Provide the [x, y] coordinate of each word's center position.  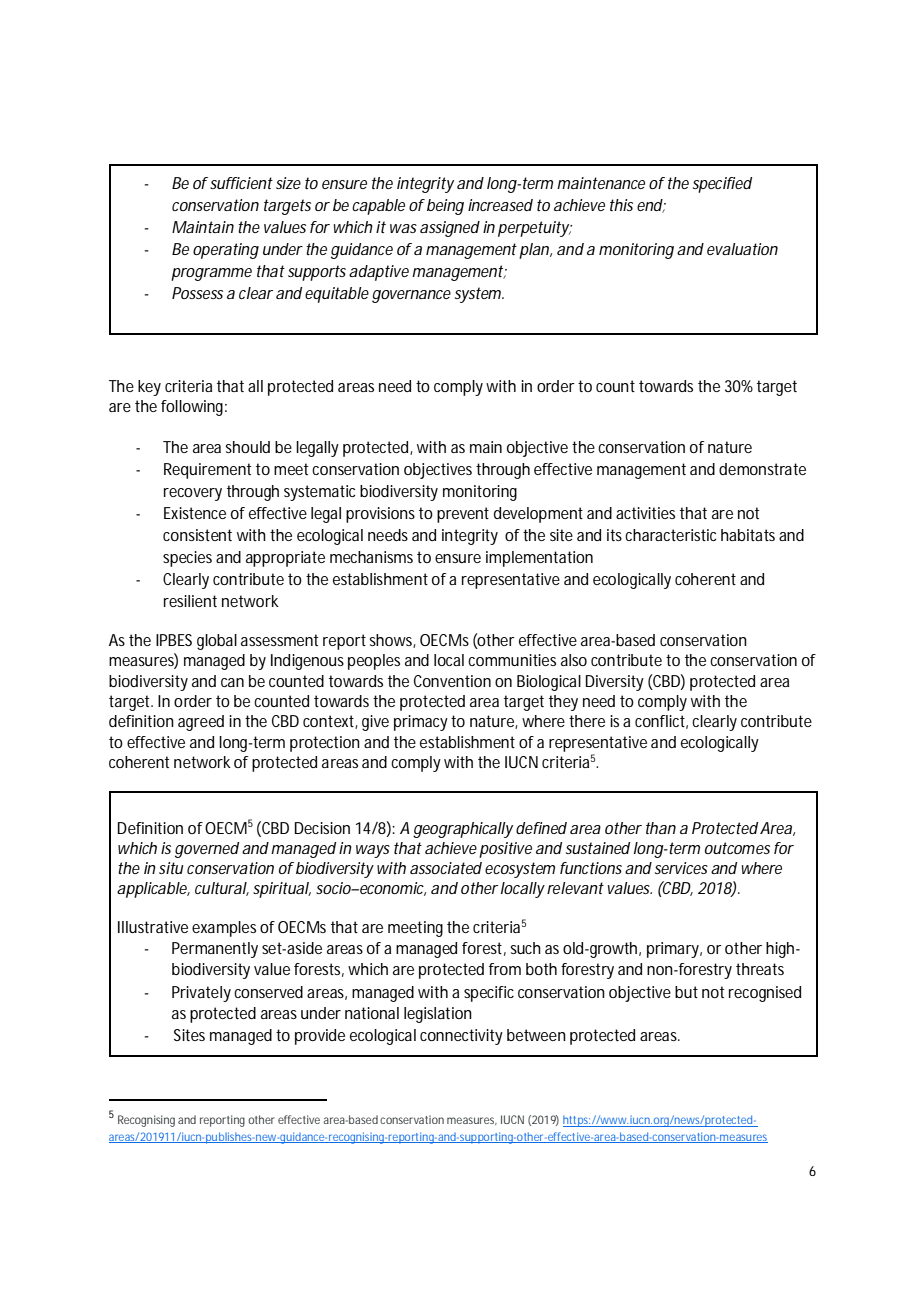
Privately [201, 994]
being [445, 207]
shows [393, 641]
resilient [190, 601]
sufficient [241, 183]
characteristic [670, 535]
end [650, 206]
